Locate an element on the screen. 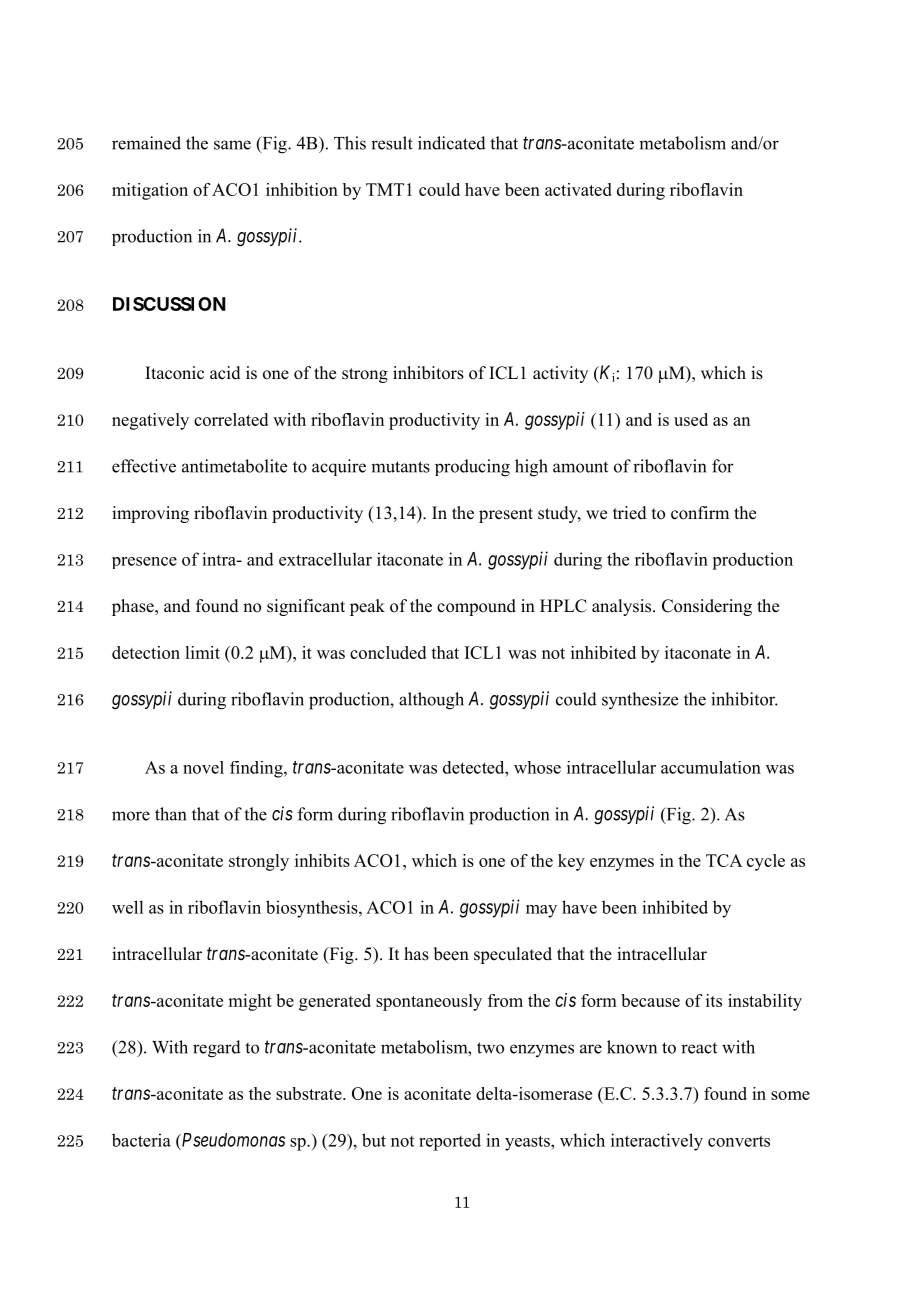  indicated is located at coordinates (452, 143).
